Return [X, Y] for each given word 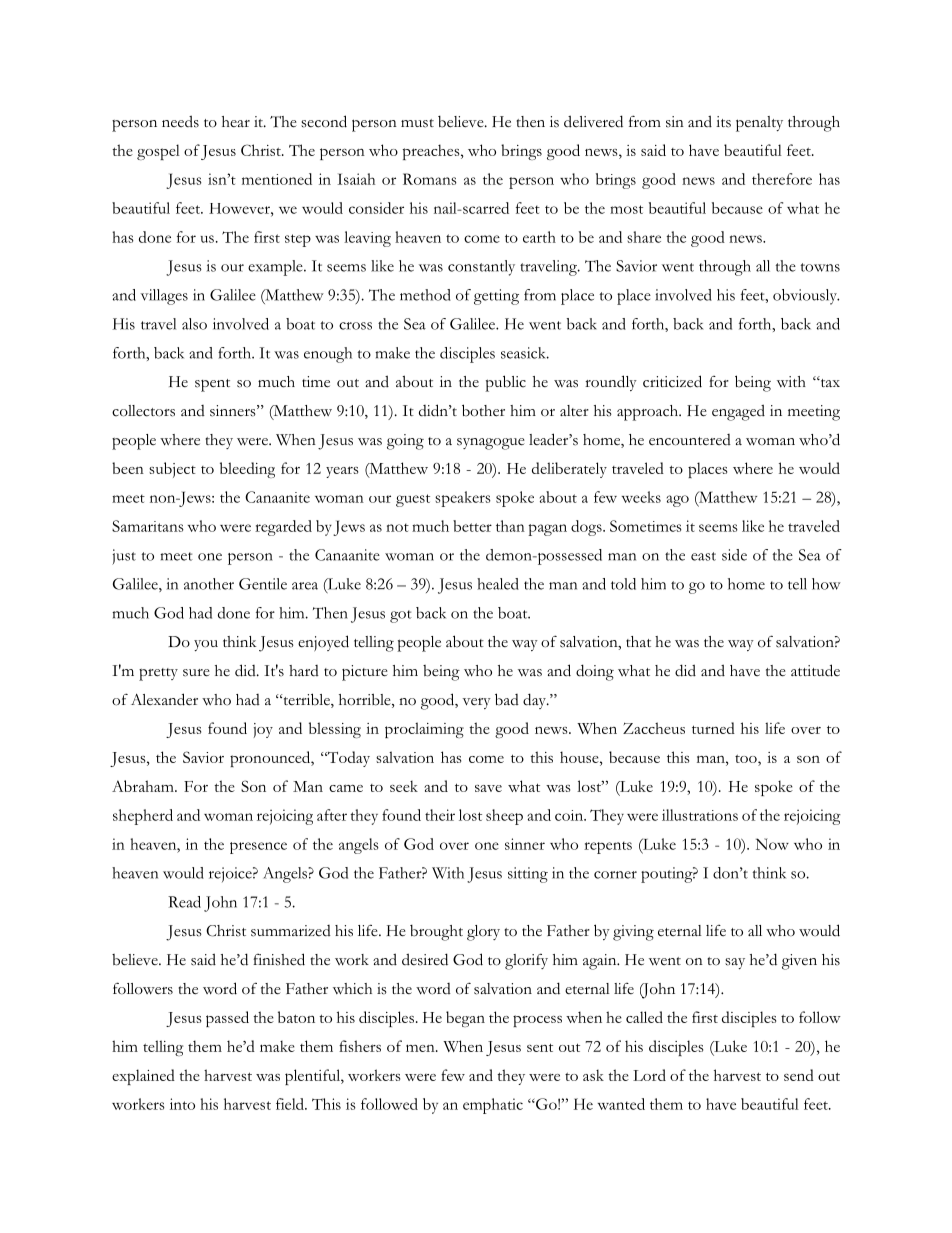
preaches [432, 152]
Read [184, 902]
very [476, 703]
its [723, 122]
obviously [806, 297]
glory [483, 933]
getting [496, 297]
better [472, 526]
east [703, 556]
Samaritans [148, 526]
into [182, 1104]
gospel [158, 152]
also [194, 324]
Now [772, 844]
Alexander [164, 699]
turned [713, 728]
